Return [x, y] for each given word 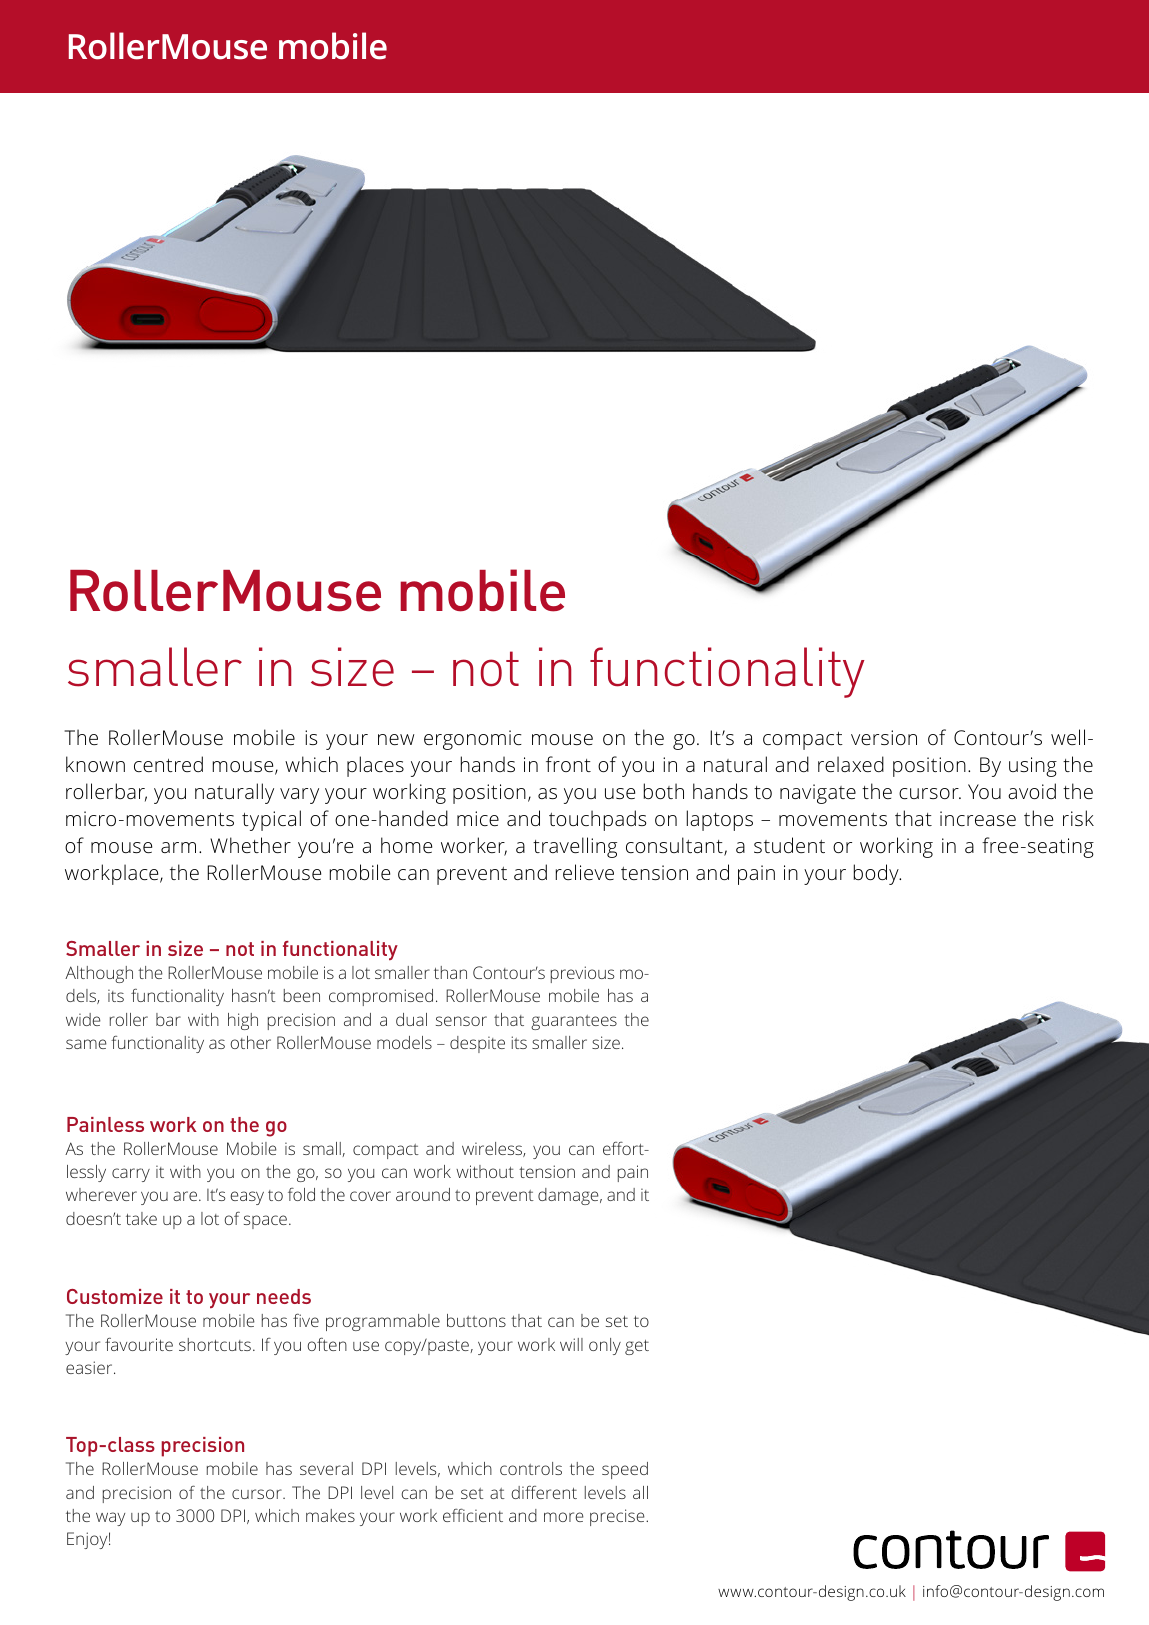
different [544, 1492]
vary [299, 796]
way [110, 1519]
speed [625, 1470]
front [568, 764]
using [1033, 767]
